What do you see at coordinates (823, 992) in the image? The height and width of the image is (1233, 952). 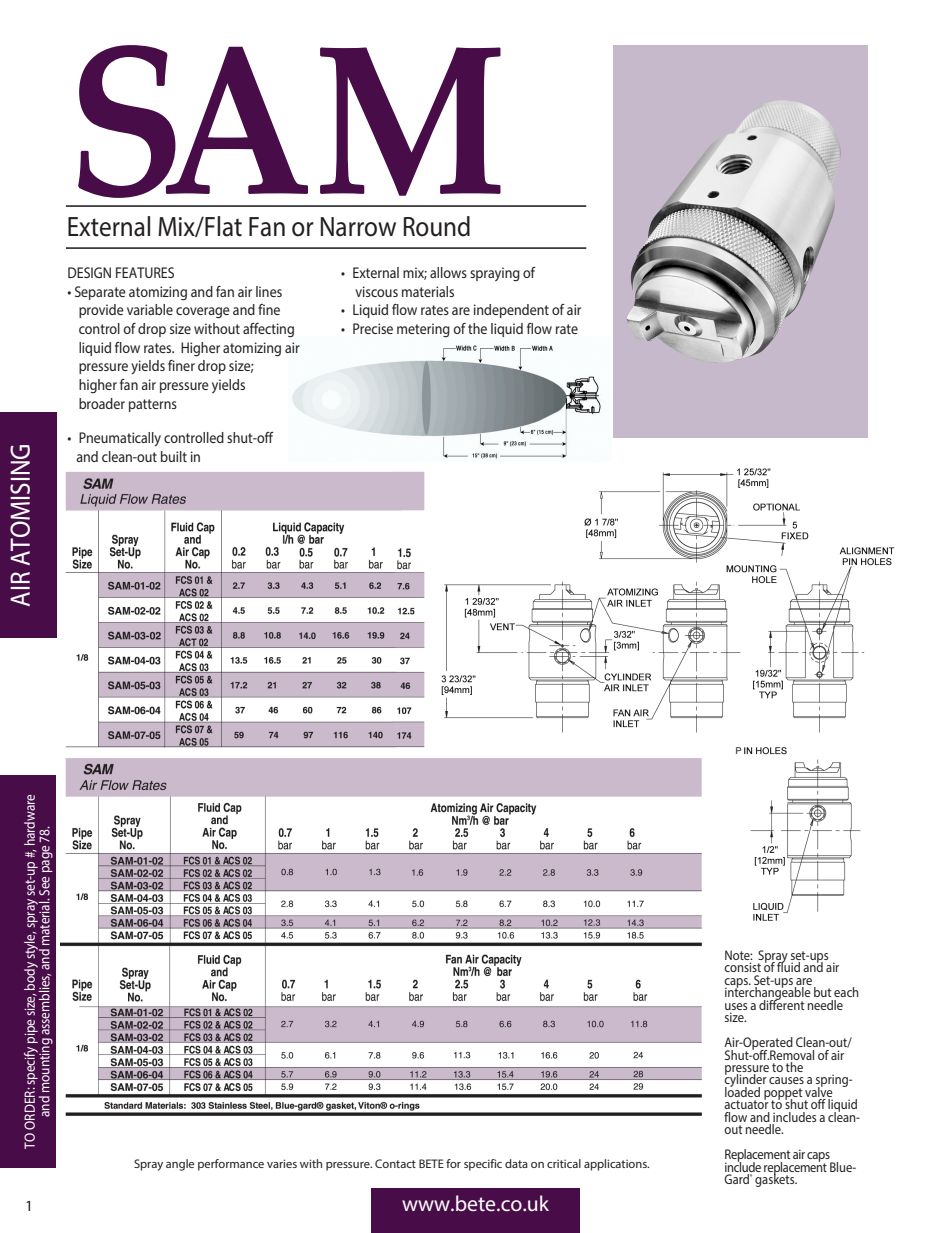 I see `but` at bounding box center [823, 992].
